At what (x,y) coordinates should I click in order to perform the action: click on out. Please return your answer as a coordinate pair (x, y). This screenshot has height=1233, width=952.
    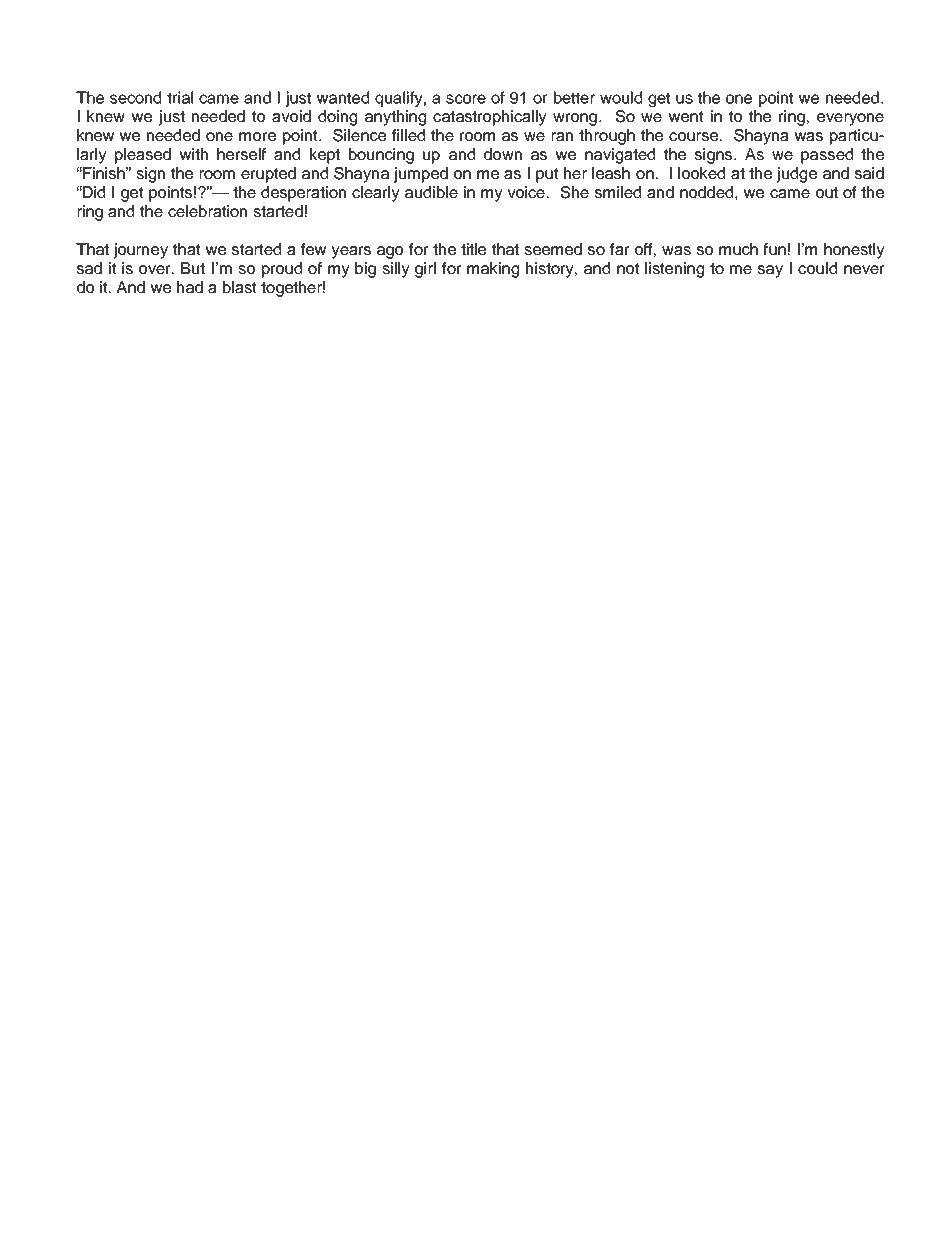
    Looking at the image, I should click on (827, 192).
